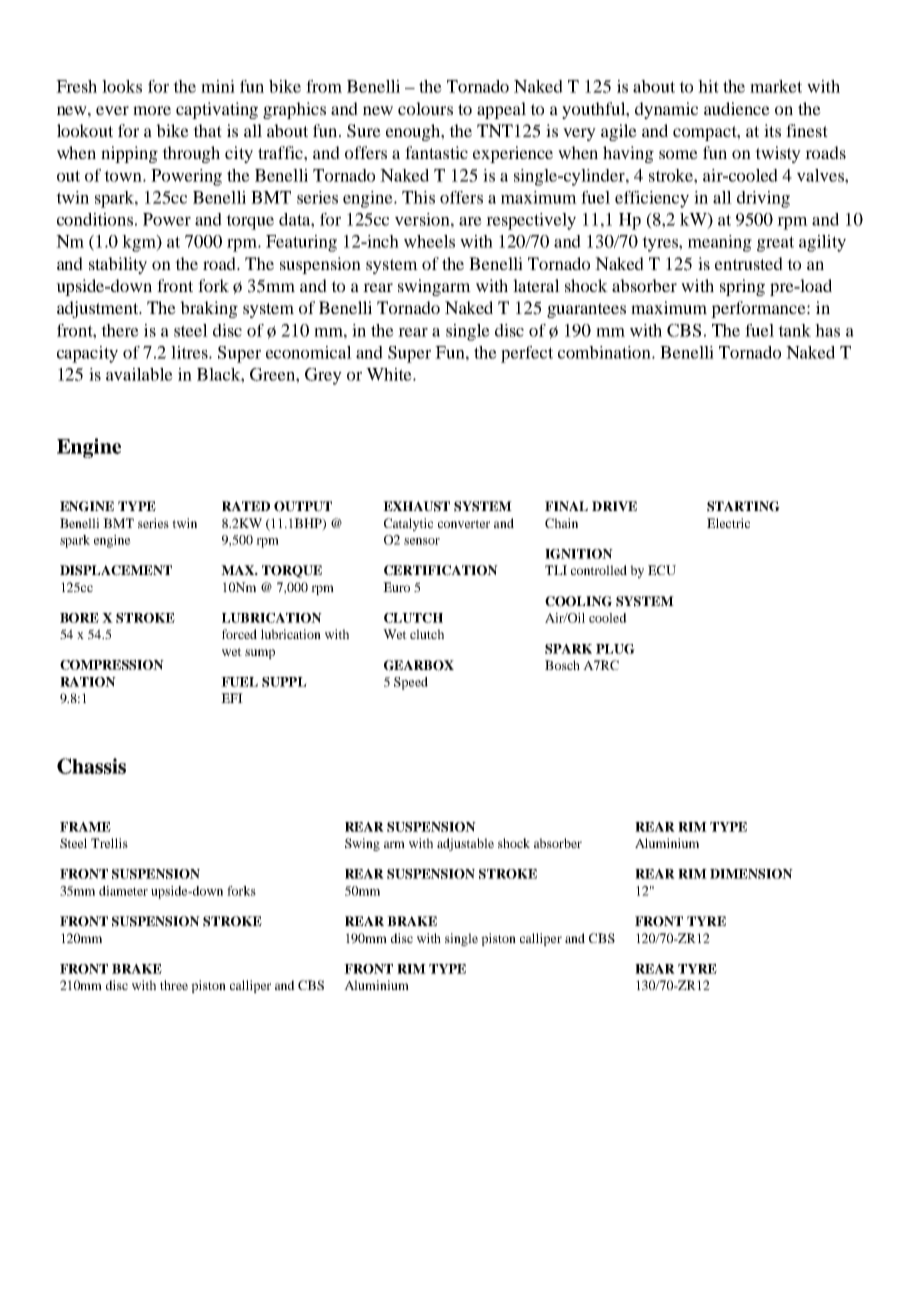 The width and height of the document is (924, 1308). Describe the element at coordinates (759, 309) in the document. I see `performance` at that location.
